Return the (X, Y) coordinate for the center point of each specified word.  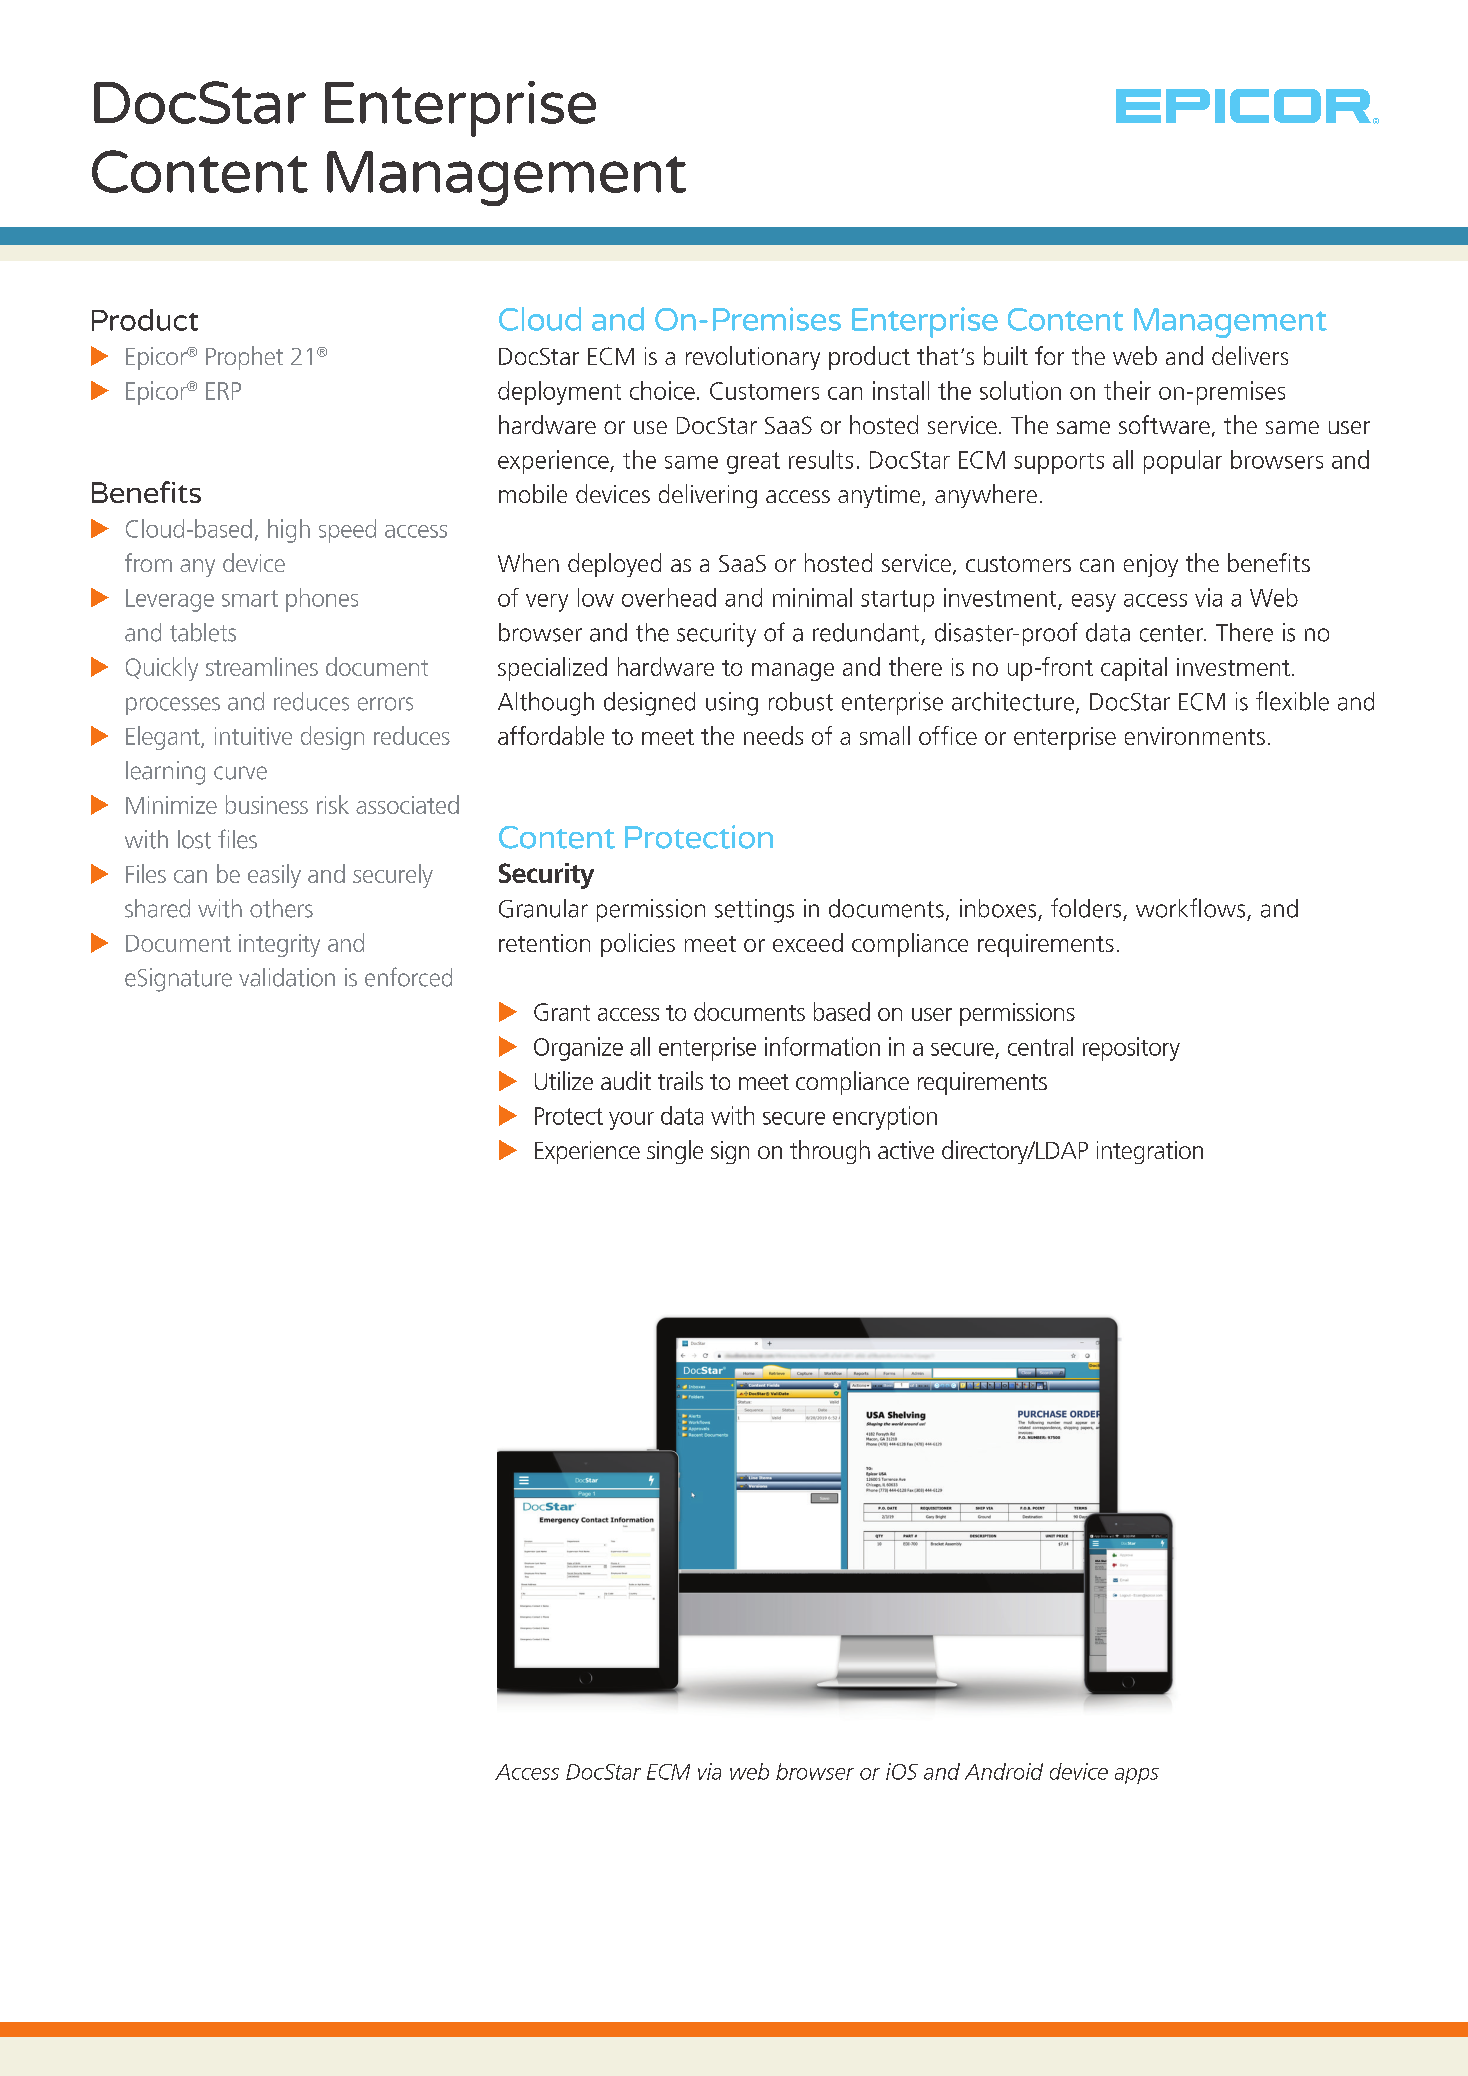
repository (1131, 1049)
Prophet (244, 358)
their (1127, 390)
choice (662, 390)
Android (1004, 1771)
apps (1137, 1776)
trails (680, 1080)
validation (287, 977)
